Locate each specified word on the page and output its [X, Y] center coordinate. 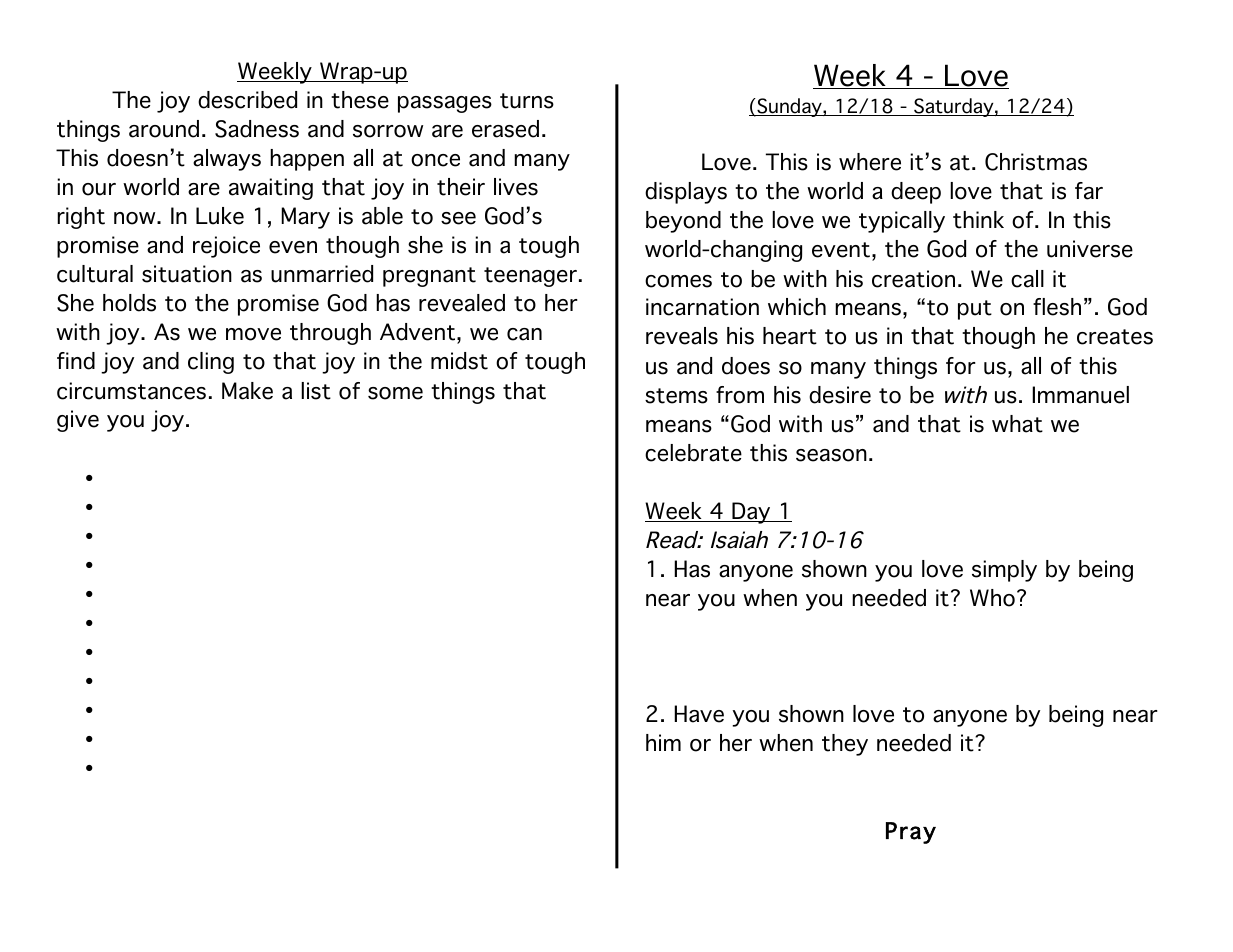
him [663, 742]
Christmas [1036, 162]
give [78, 421]
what [1017, 424]
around [164, 129]
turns [527, 101]
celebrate [693, 453]
